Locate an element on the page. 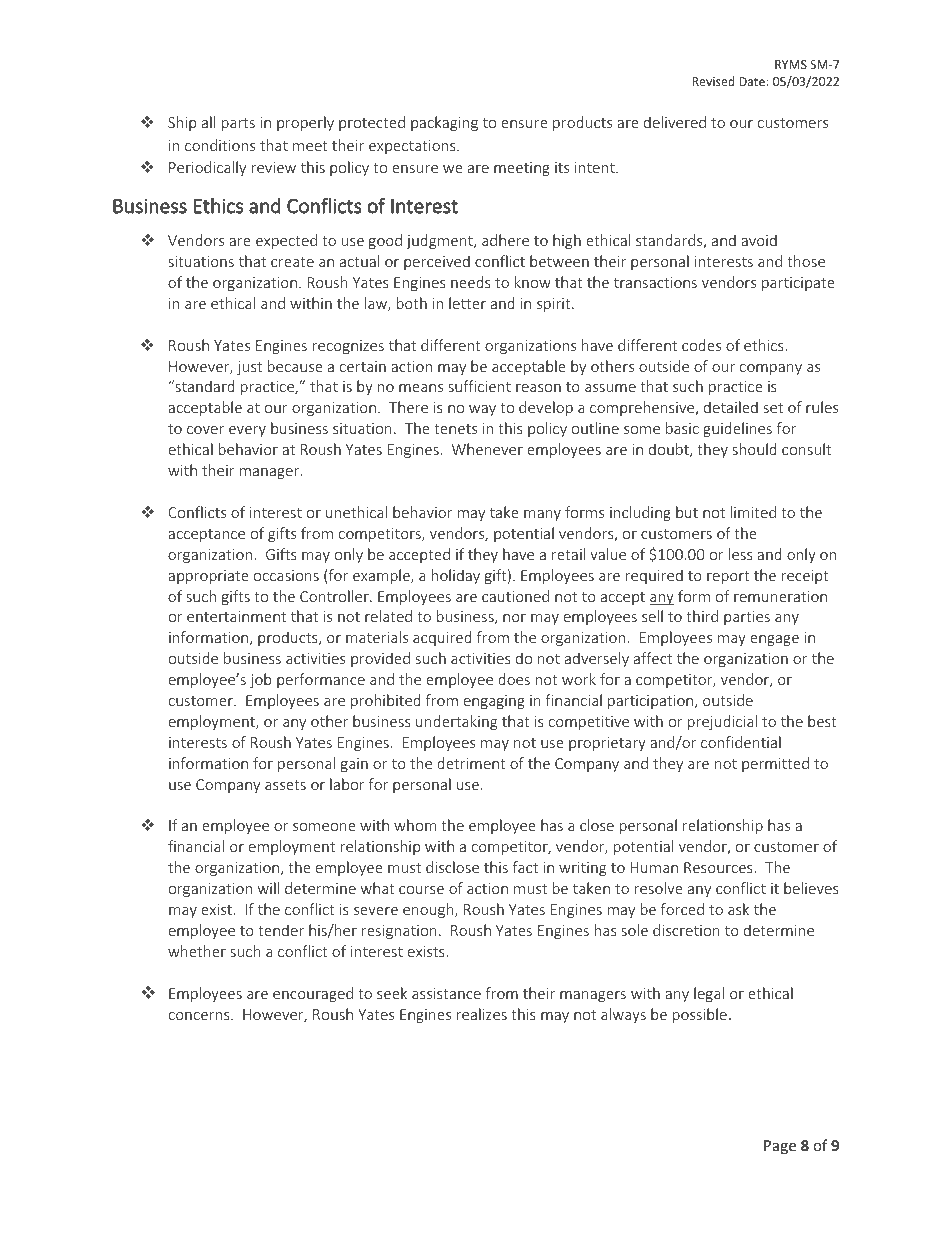 The height and width of the page is (1233, 952). Resources is located at coordinates (719, 867).
